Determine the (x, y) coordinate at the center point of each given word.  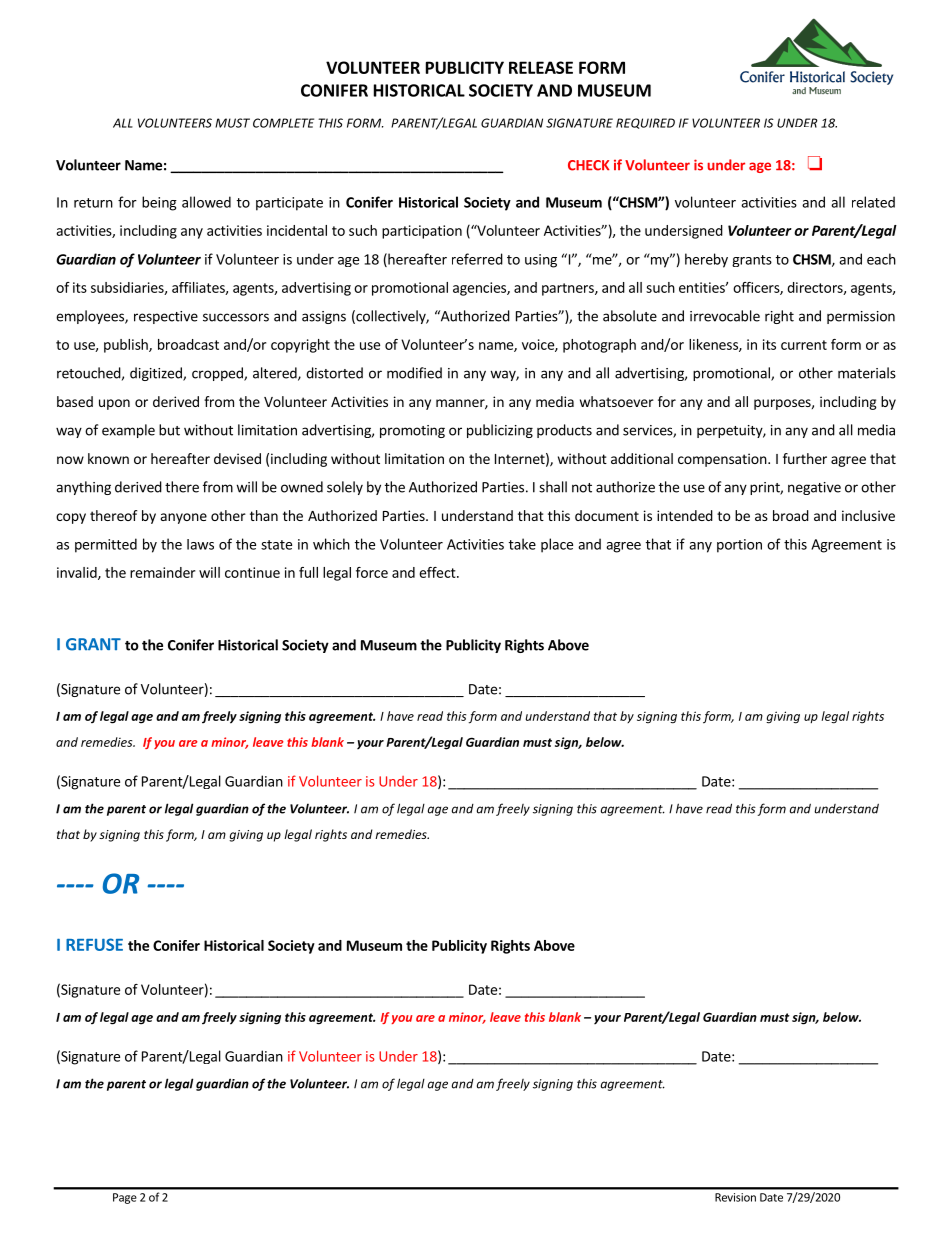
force (372, 572)
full (308, 572)
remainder (162, 572)
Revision (735, 1197)
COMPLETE (283, 123)
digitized (157, 374)
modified (414, 373)
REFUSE (94, 944)
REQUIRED (645, 123)
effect (438, 572)
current (804, 345)
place (557, 545)
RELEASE (541, 67)
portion (739, 546)
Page (125, 1198)
